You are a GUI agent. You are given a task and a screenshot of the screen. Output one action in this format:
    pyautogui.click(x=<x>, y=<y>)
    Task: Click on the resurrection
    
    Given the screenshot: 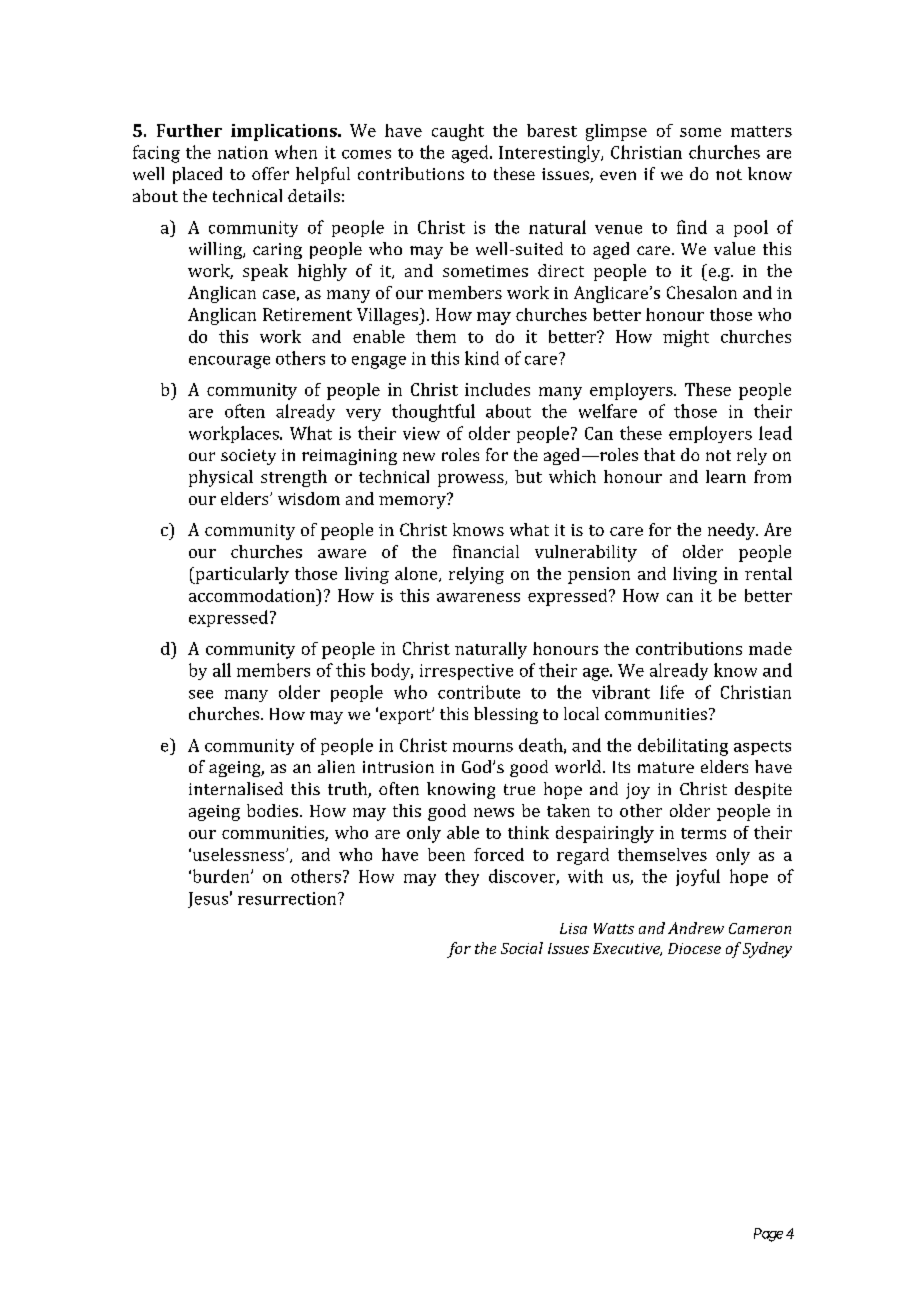 What is the action you would take?
    pyautogui.click(x=288, y=898)
